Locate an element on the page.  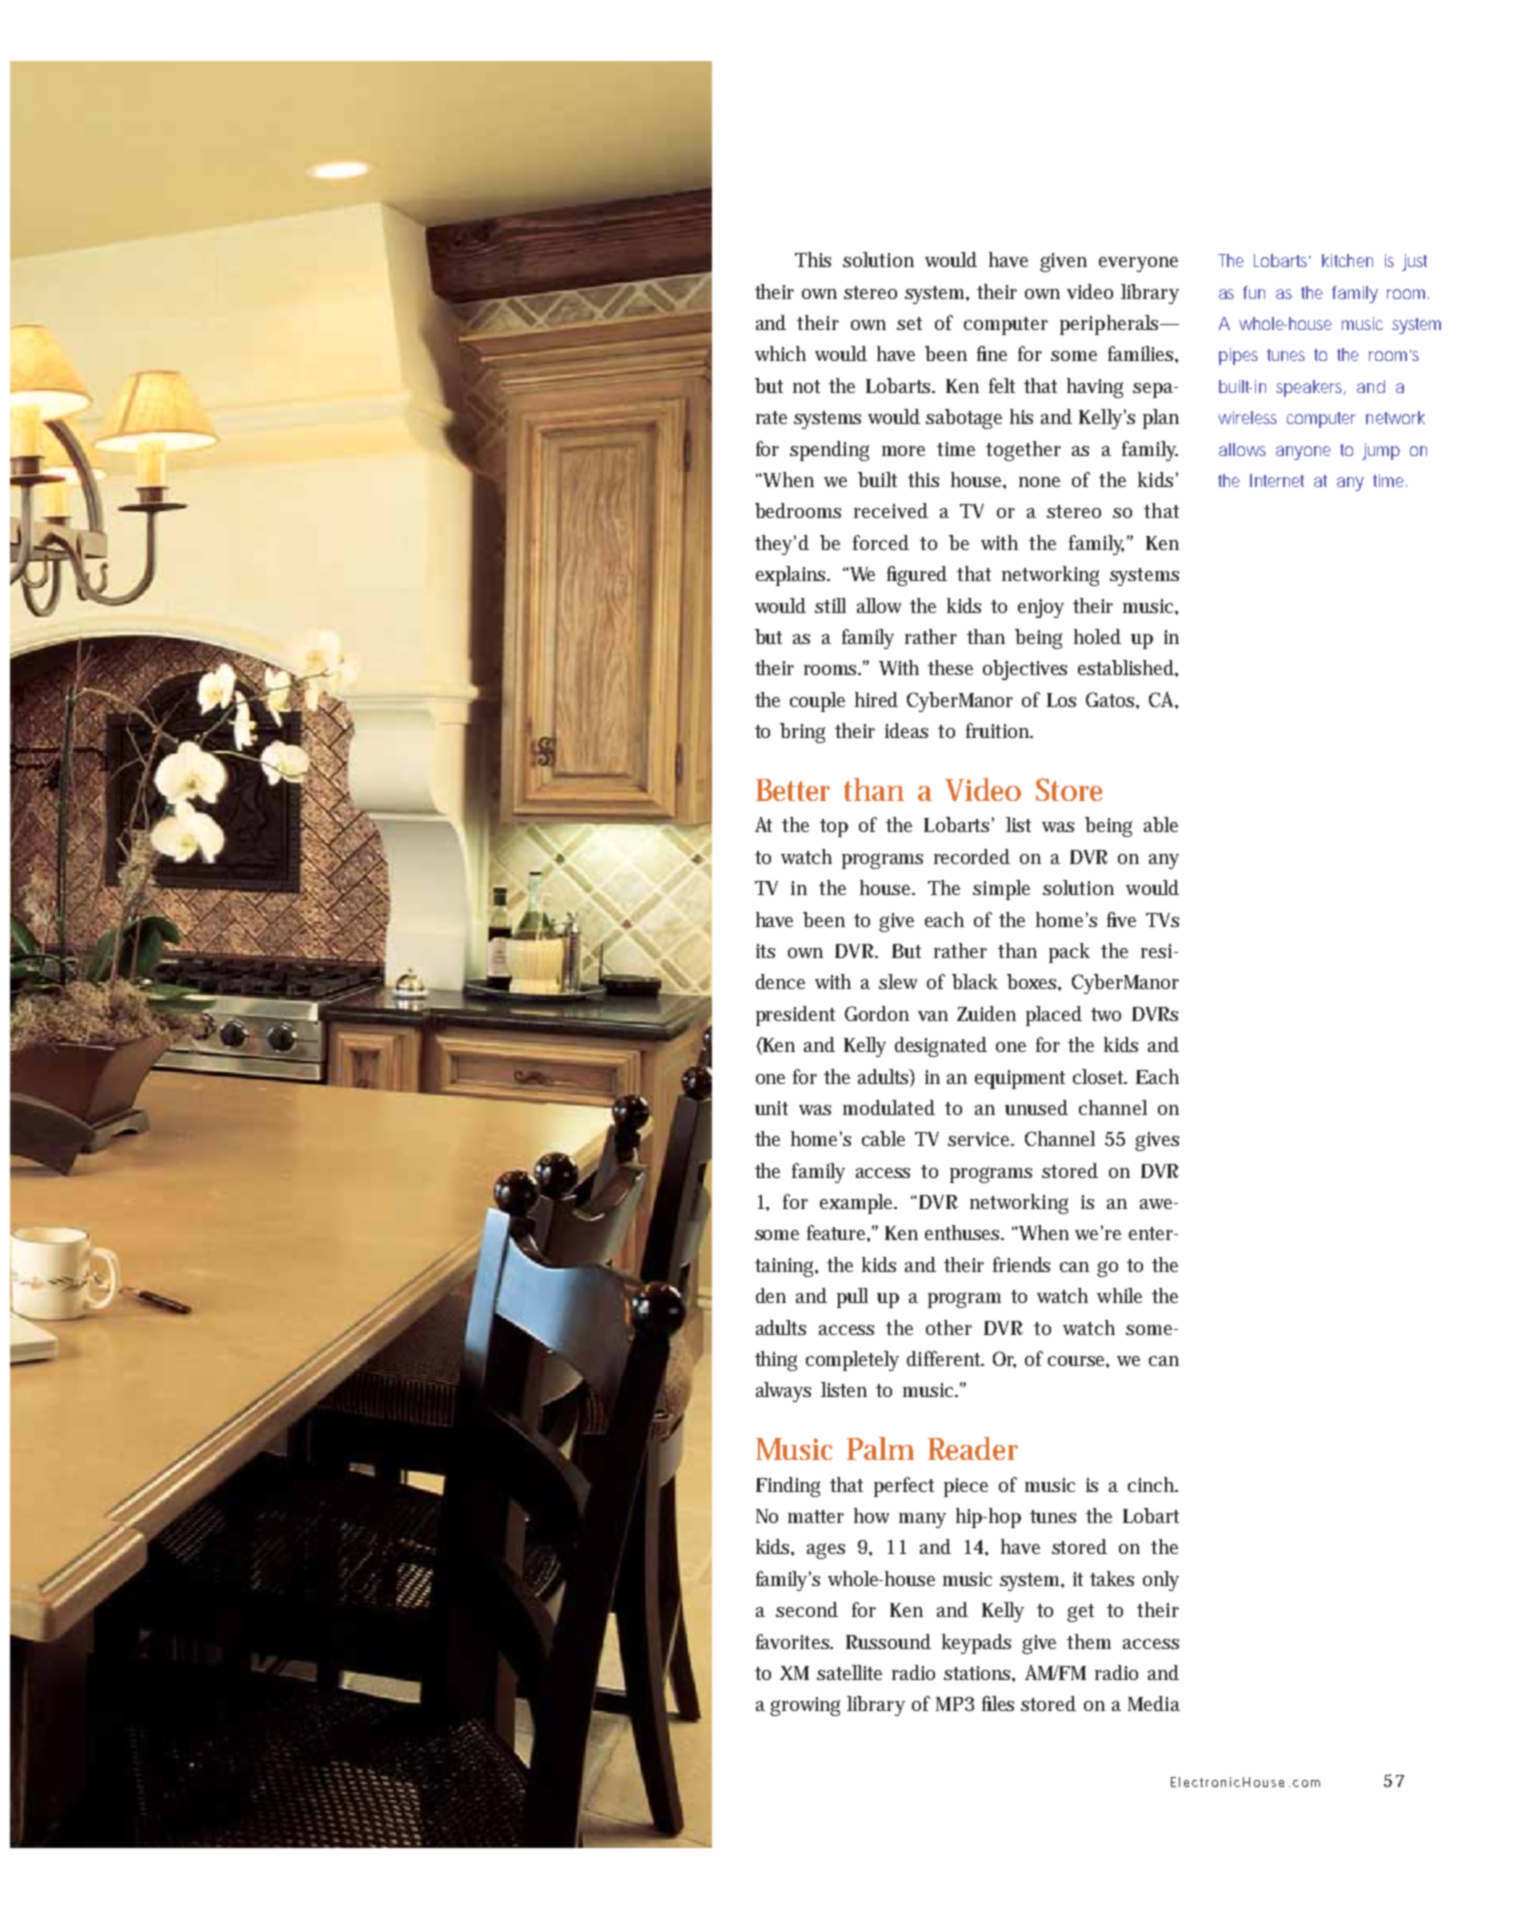
five is located at coordinates (1121, 919).
